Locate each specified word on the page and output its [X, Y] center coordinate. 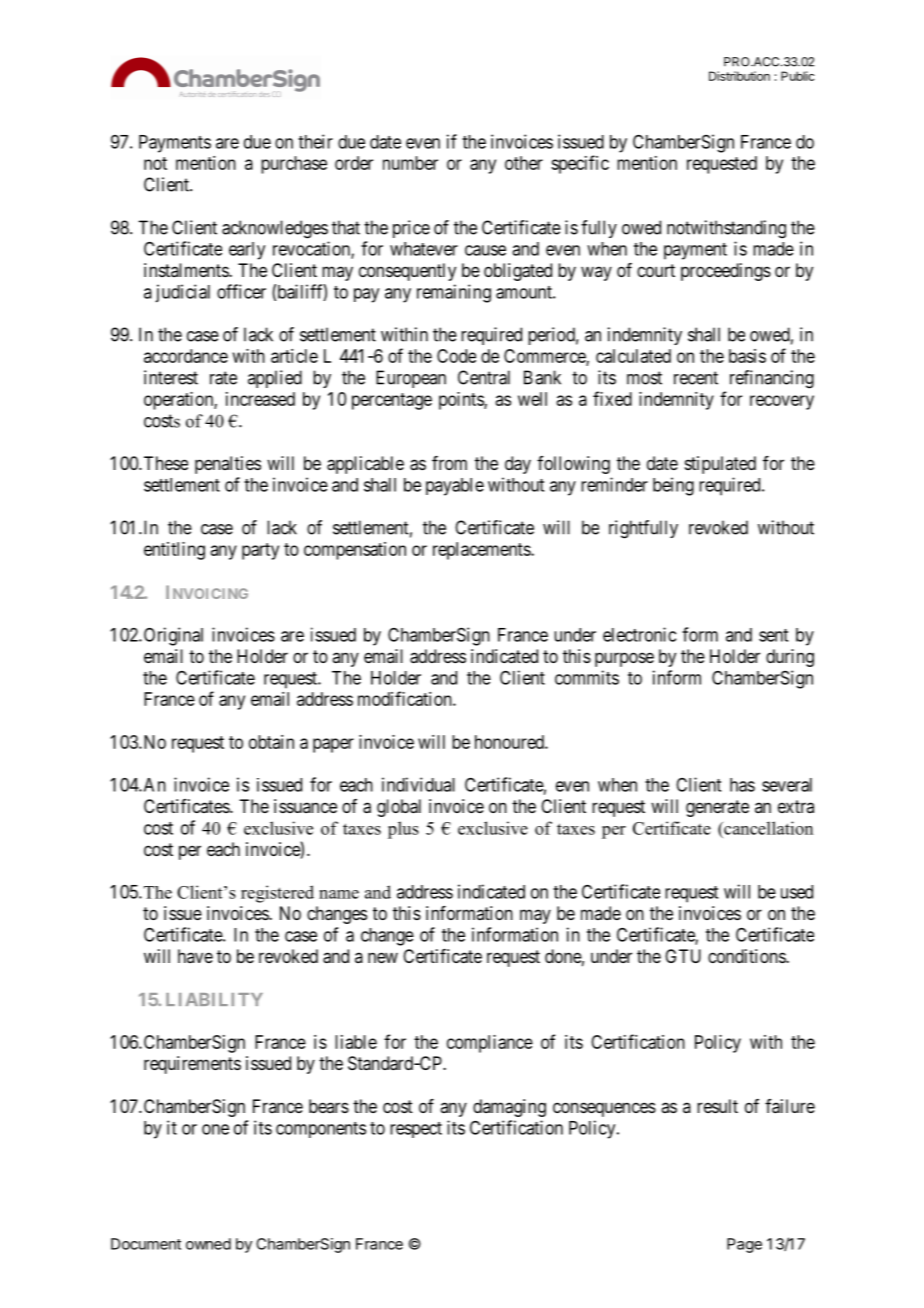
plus [403, 830]
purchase [294, 165]
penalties [228, 465]
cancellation [767, 828]
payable [455, 487]
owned [208, 1244]
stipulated [720, 465]
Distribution [739, 76]
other [524, 163]
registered [277, 894]
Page [744, 1245]
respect [416, 1130]
